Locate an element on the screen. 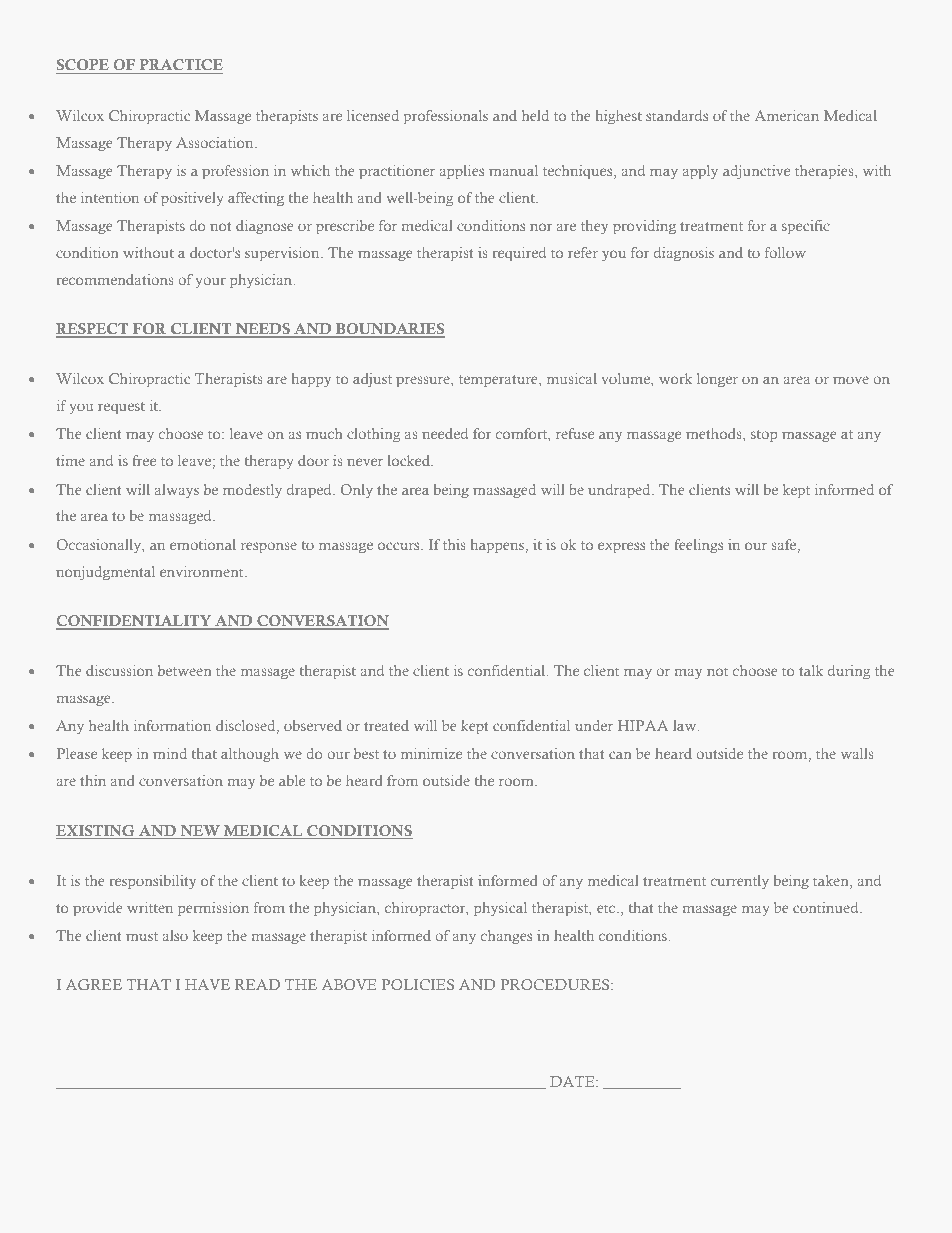 Image resolution: width=952 pixels, height=1233 pixels. DATE is located at coordinates (573, 1081).
